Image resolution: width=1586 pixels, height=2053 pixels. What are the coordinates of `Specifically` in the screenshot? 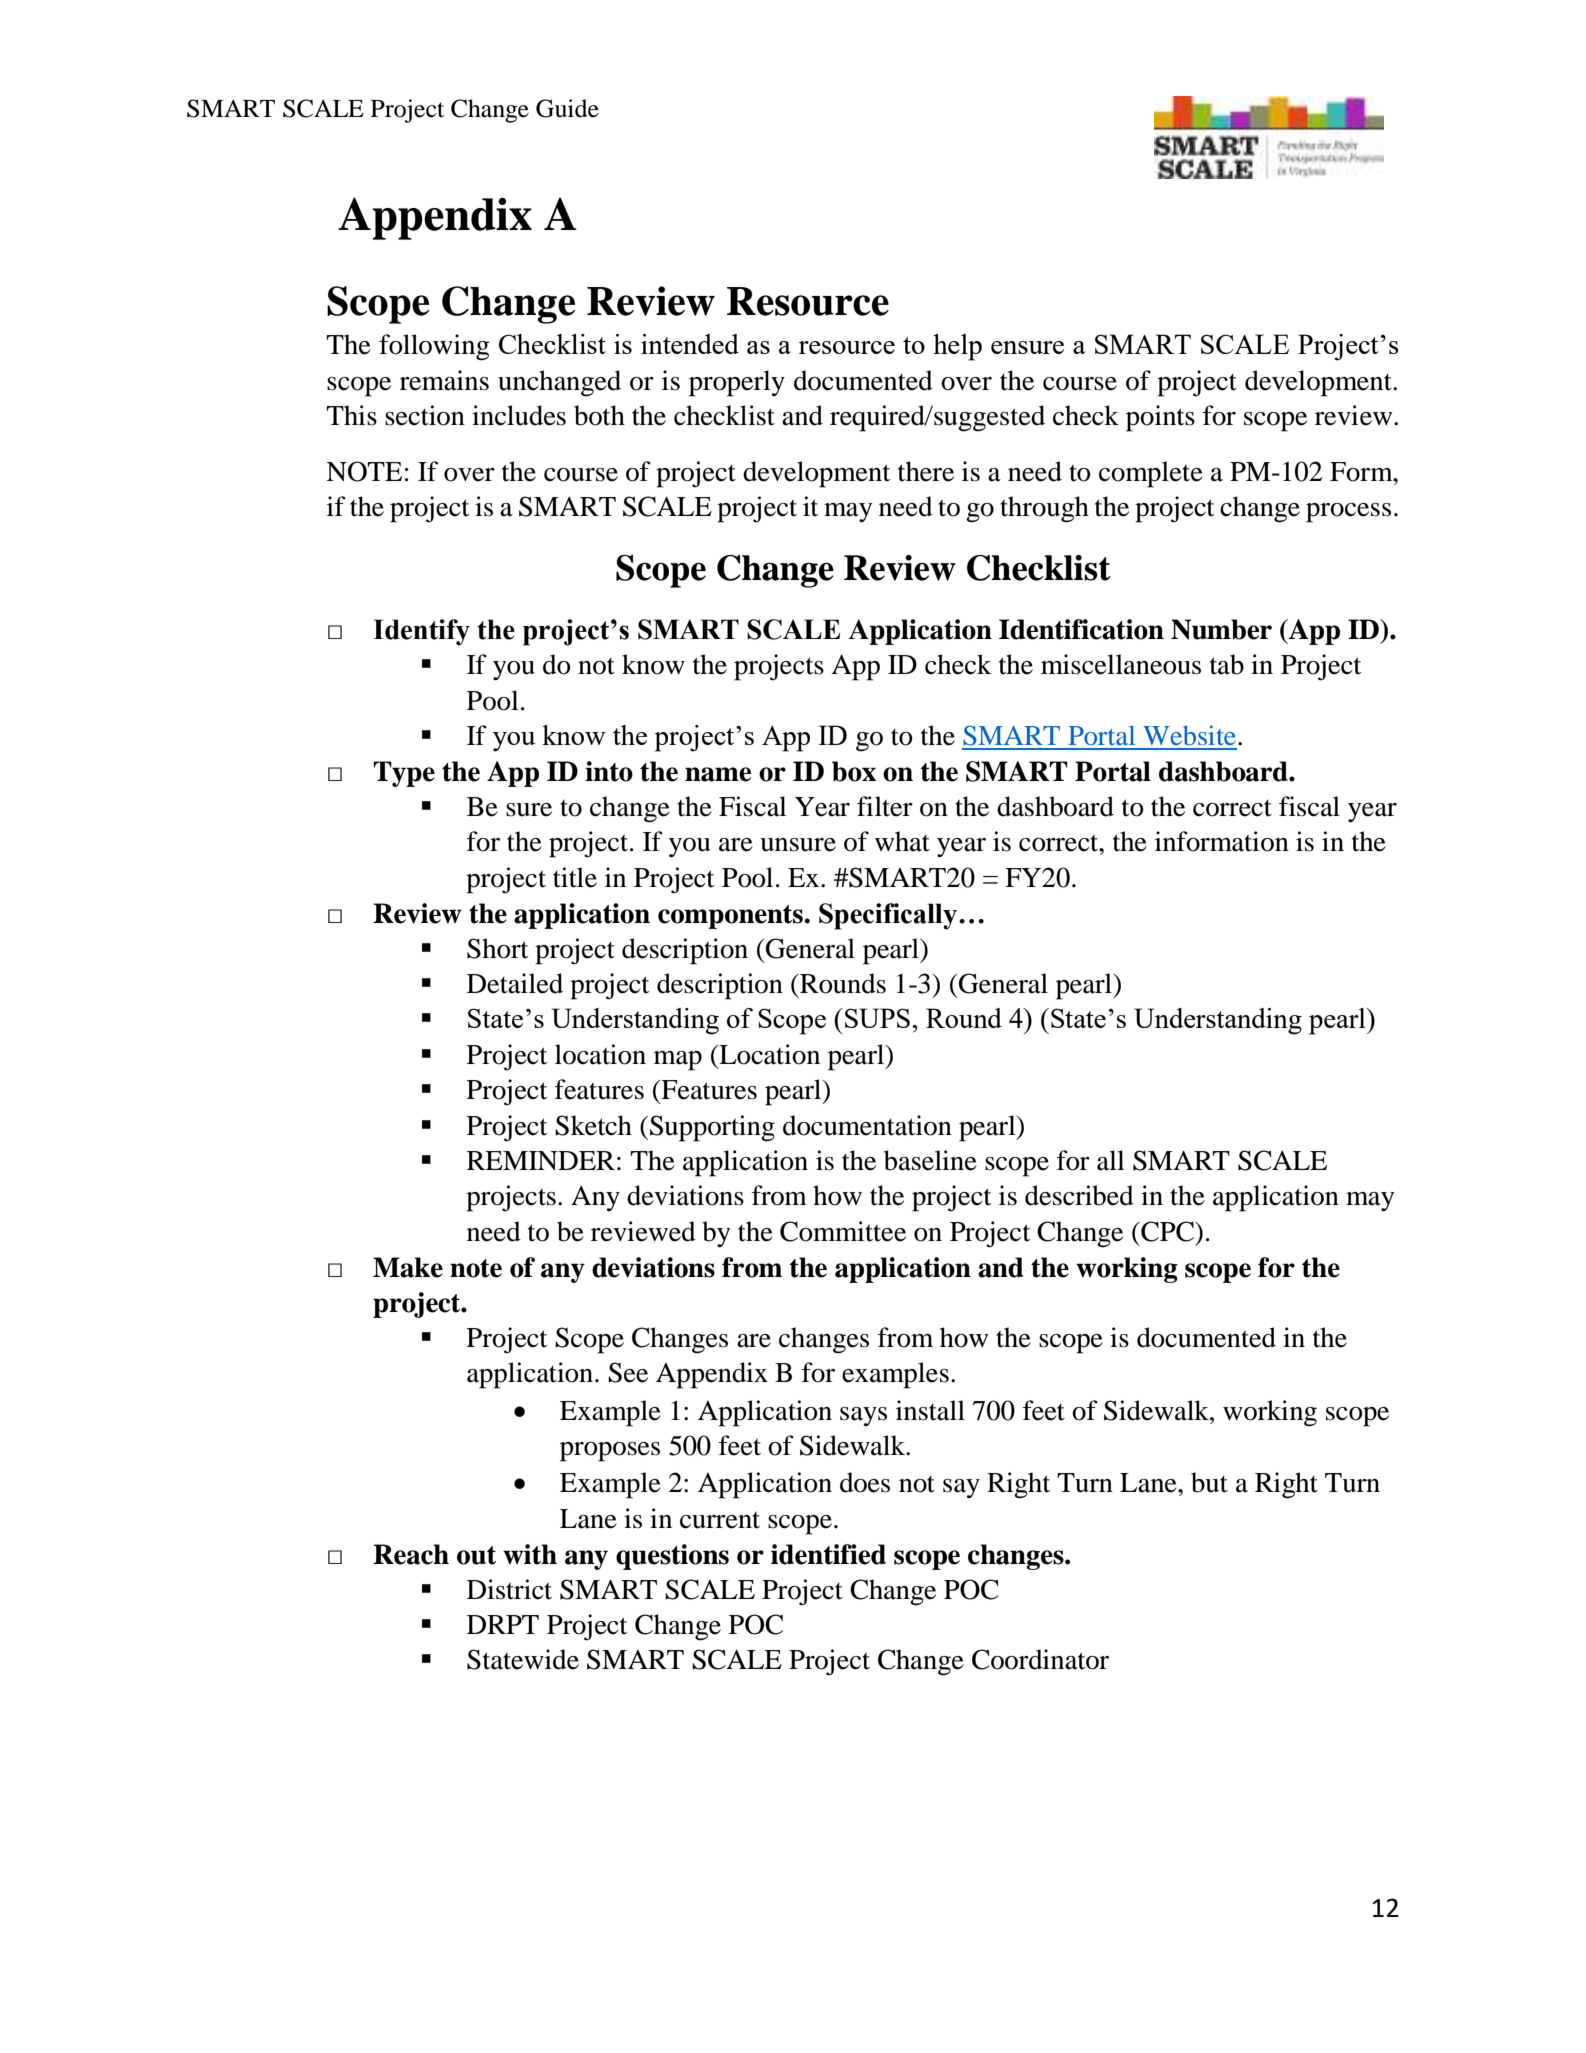 It's located at (889, 916).
